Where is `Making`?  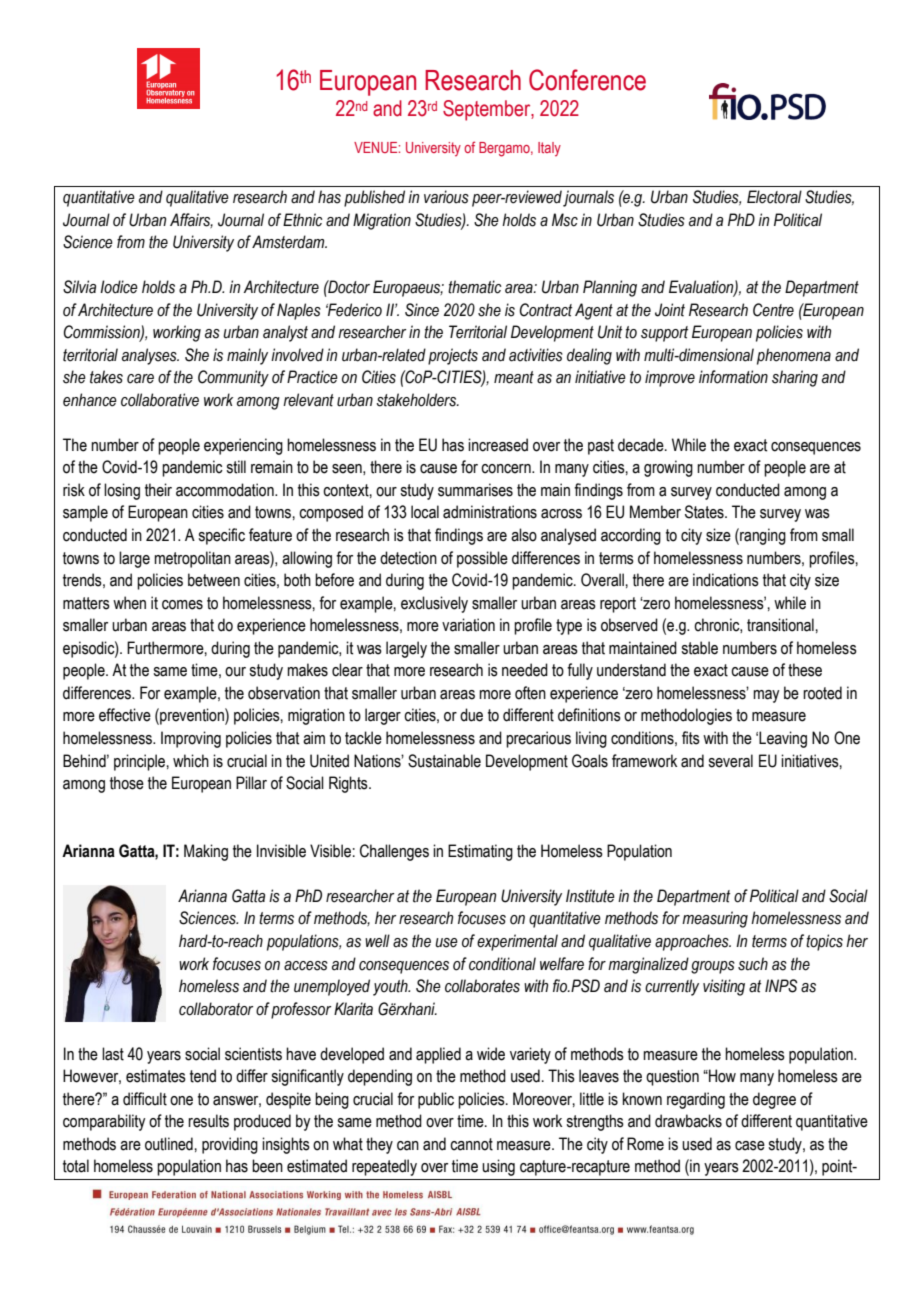 Making is located at coordinates (206, 852).
